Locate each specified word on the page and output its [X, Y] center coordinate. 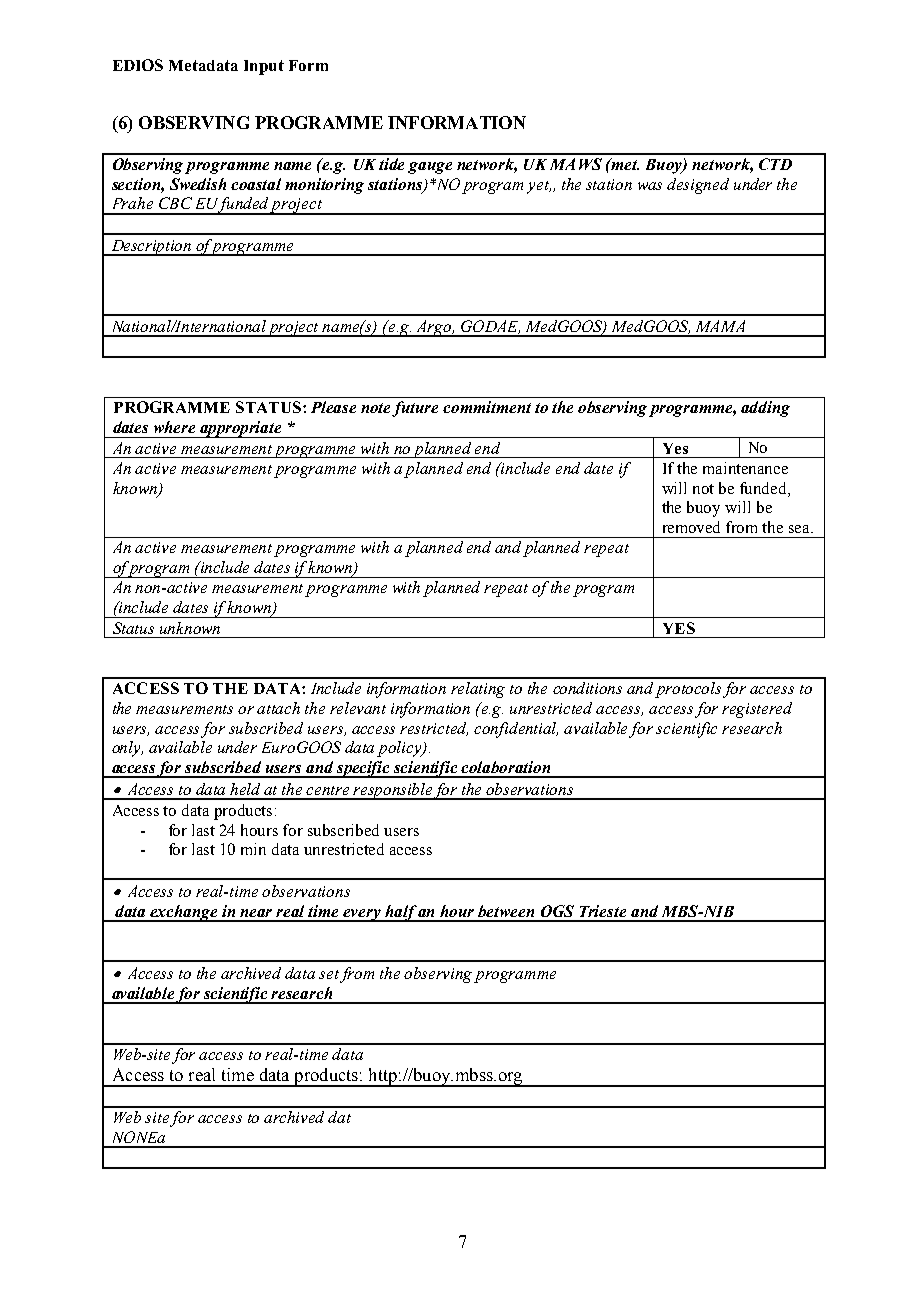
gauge [430, 168]
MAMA [720, 326]
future [415, 409]
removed [691, 527]
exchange [184, 913]
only [127, 749]
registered [757, 710]
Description [151, 248]
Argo [433, 328]
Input [264, 67]
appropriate [241, 429]
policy [400, 749]
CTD [775, 164]
